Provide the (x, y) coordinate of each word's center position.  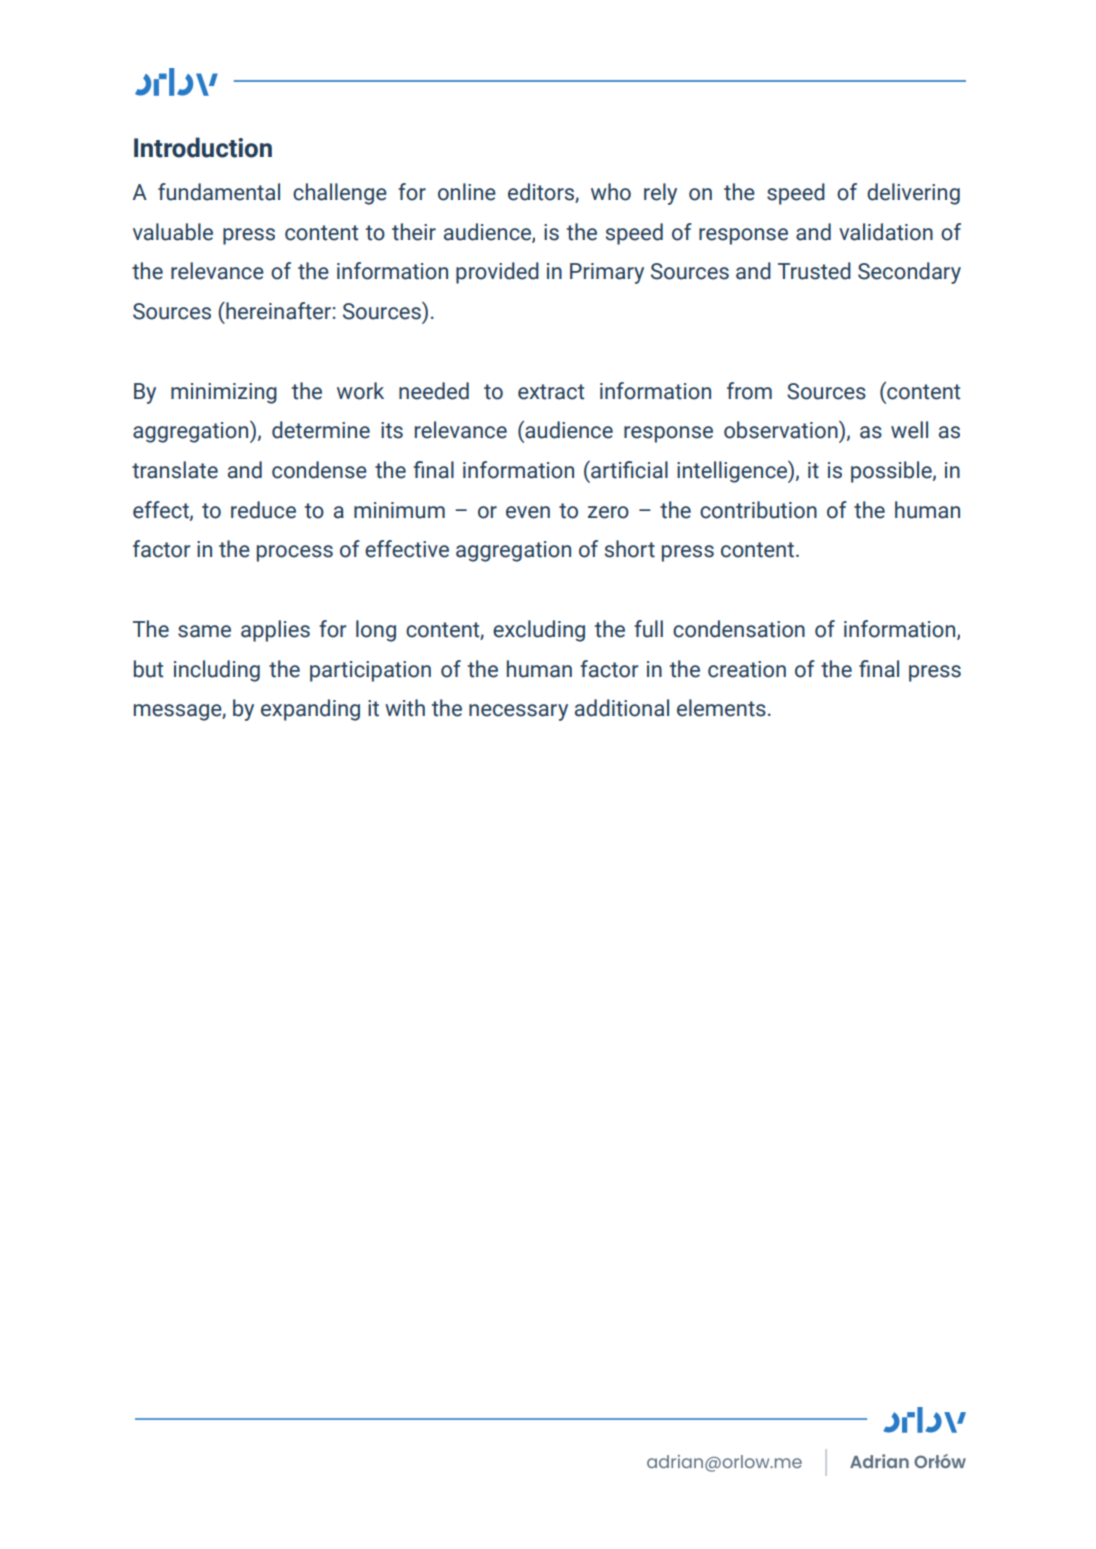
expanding (310, 710)
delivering (913, 194)
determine (321, 430)
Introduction (203, 147)
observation (782, 429)
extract (551, 392)
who (611, 192)
